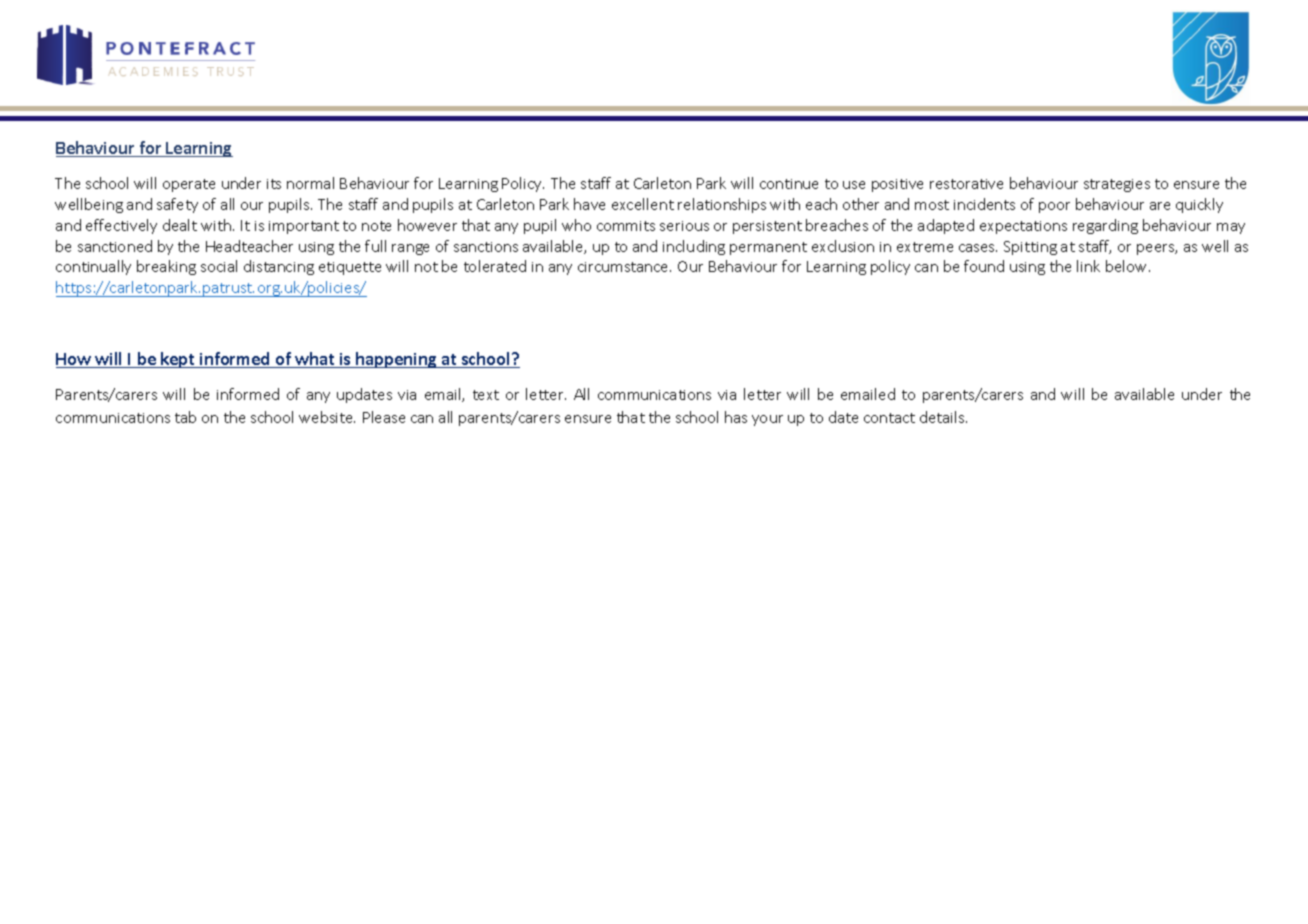 The image size is (1308, 924). I want to click on distancing, so click(279, 267).
